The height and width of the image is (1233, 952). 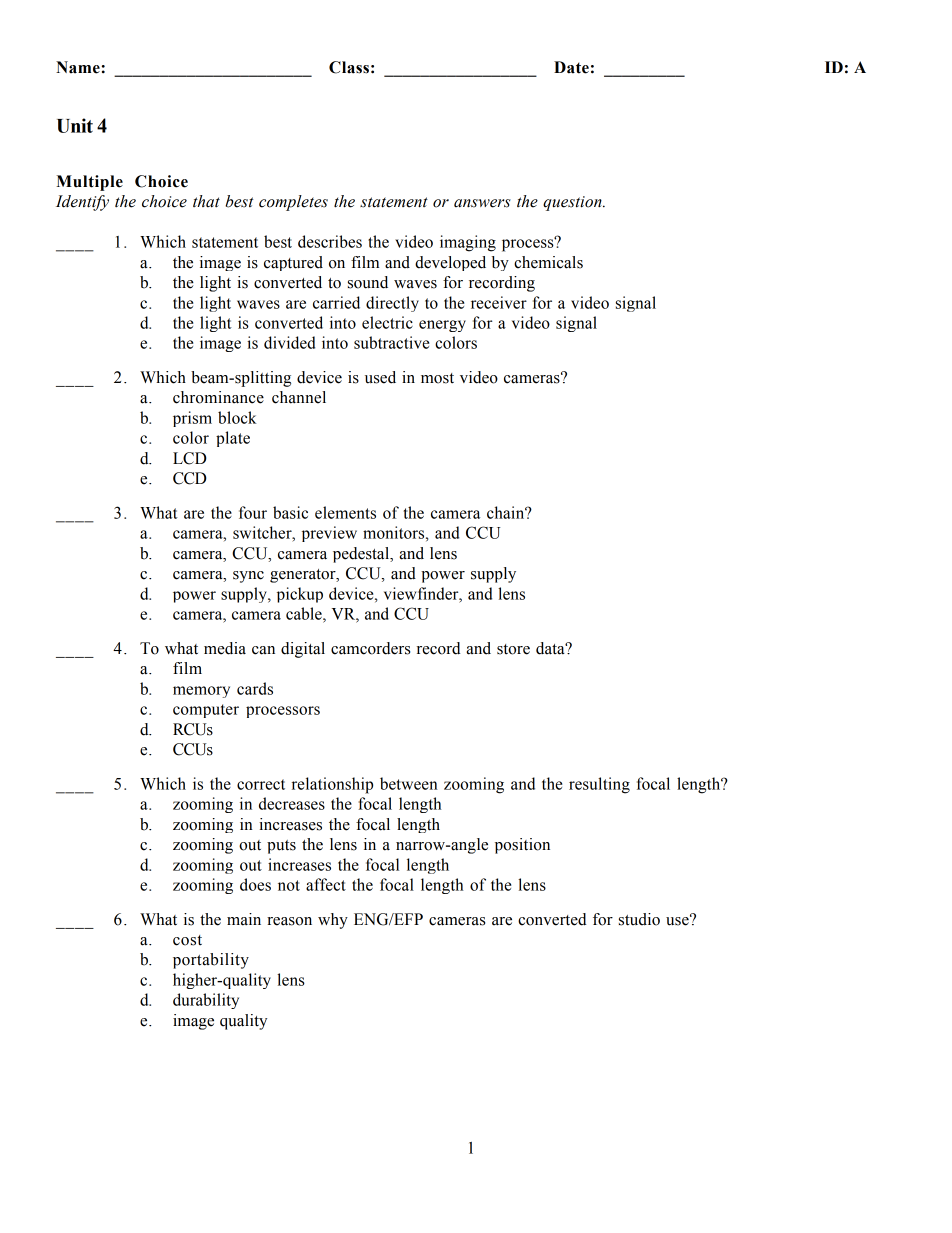 I want to click on computer, so click(x=206, y=711).
